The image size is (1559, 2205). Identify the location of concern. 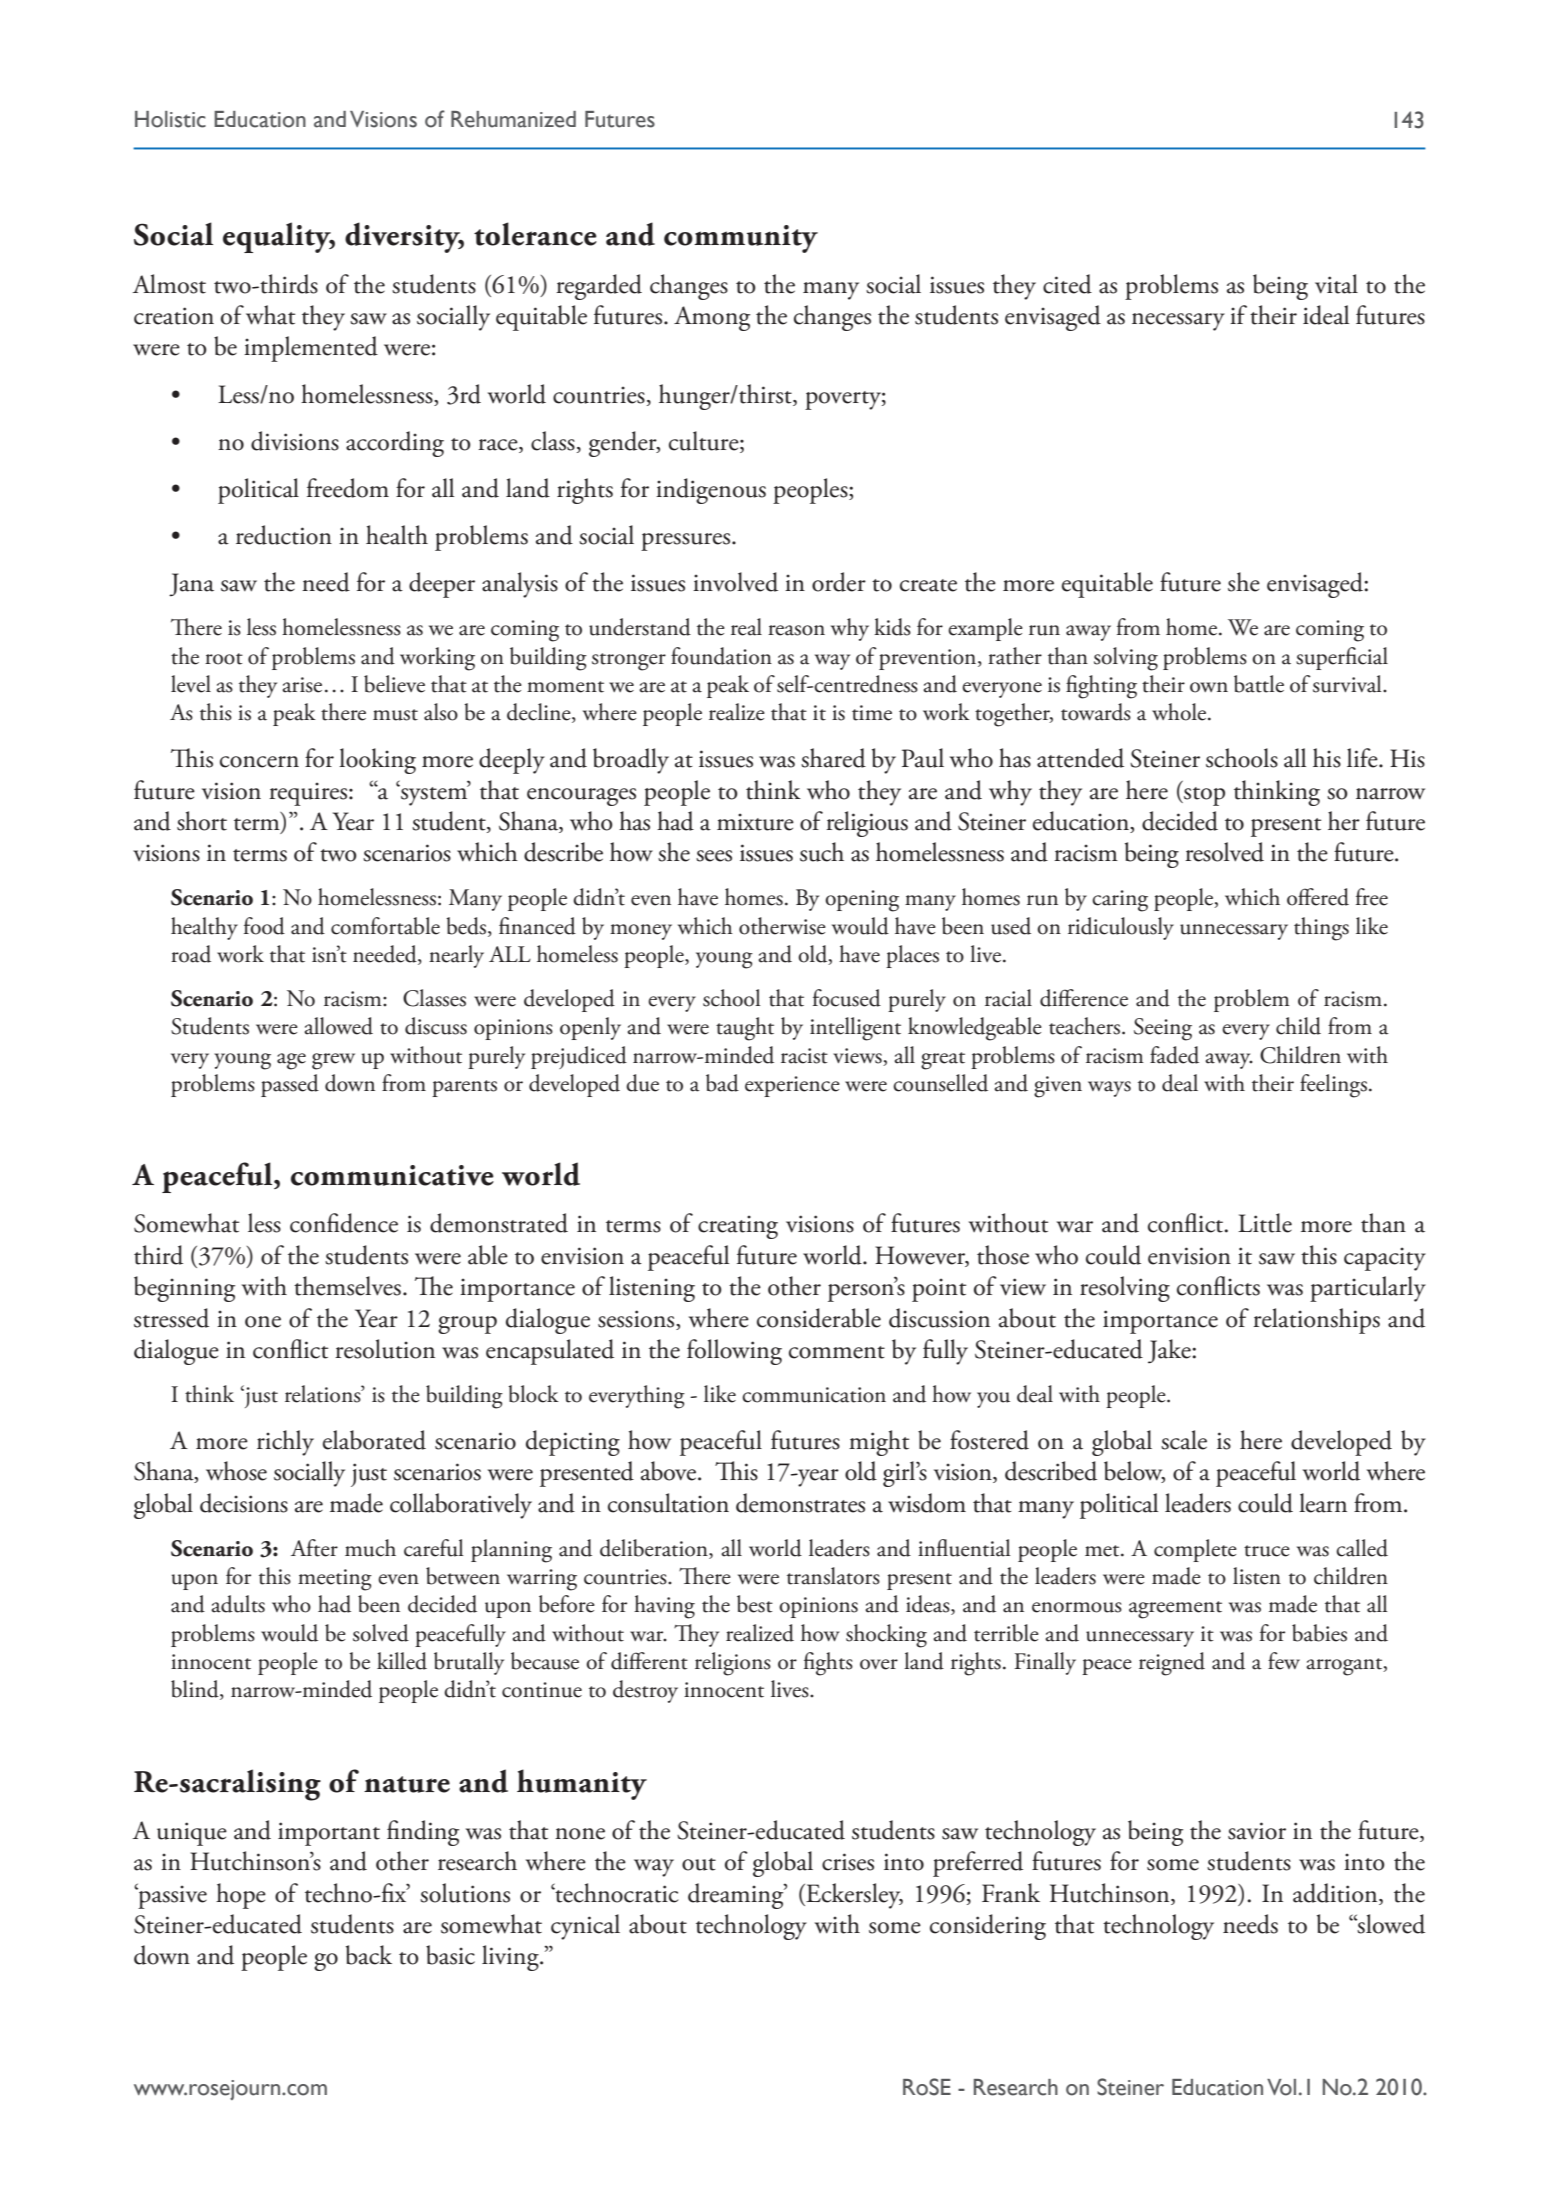
(259, 762).
